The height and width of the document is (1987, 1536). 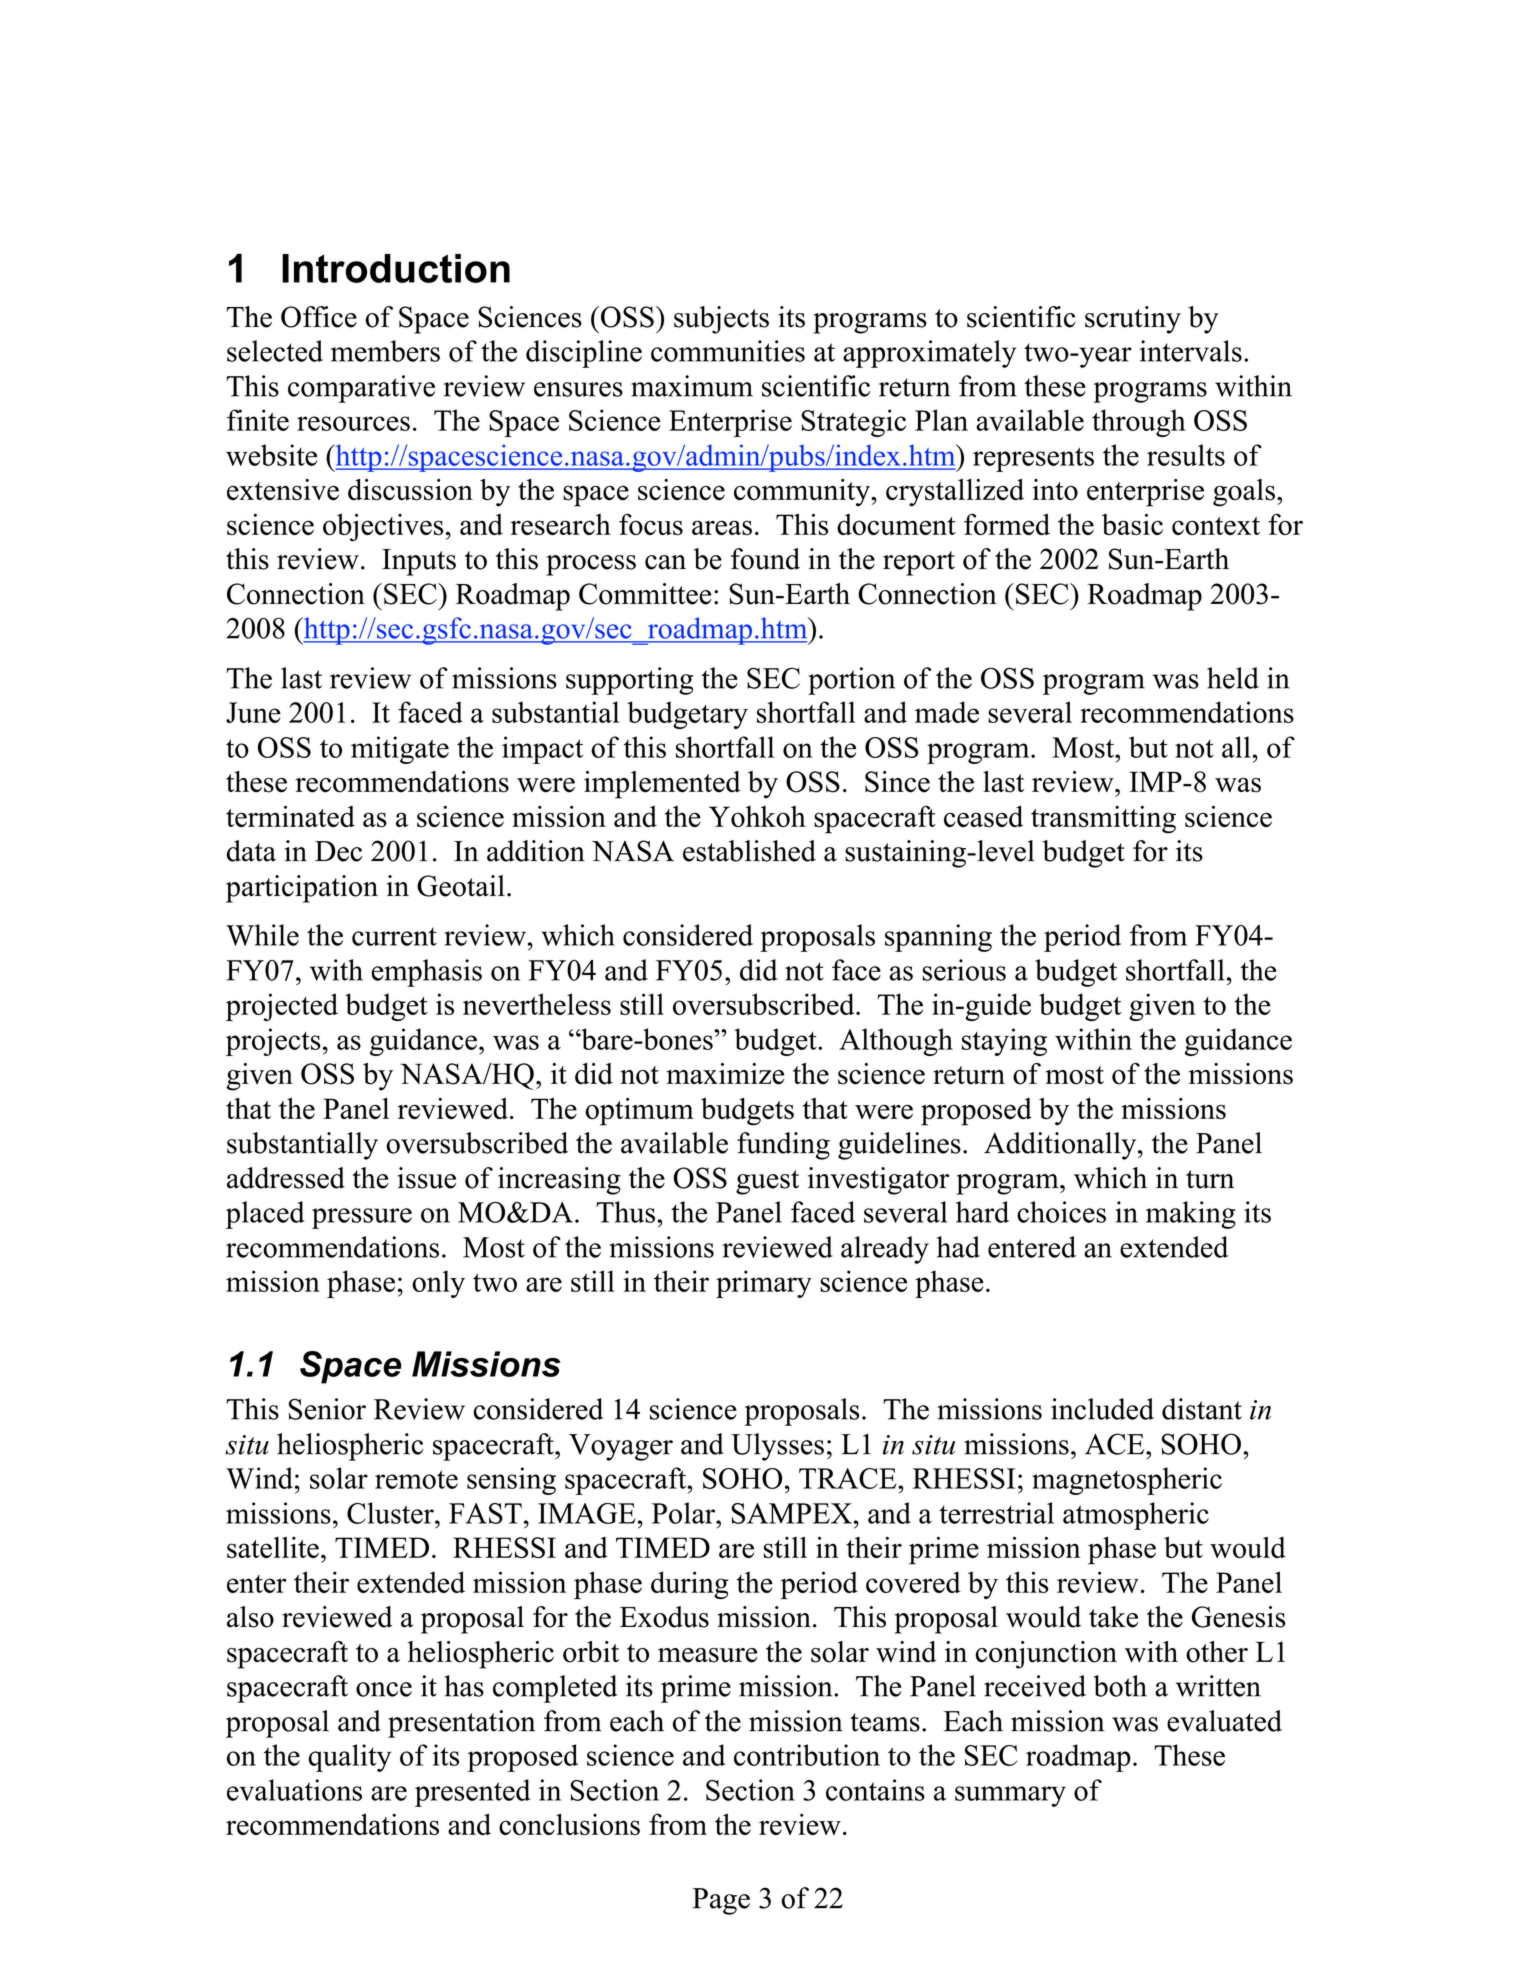 What do you see at coordinates (1136, 1516) in the document?
I see `atmospheric` at bounding box center [1136, 1516].
